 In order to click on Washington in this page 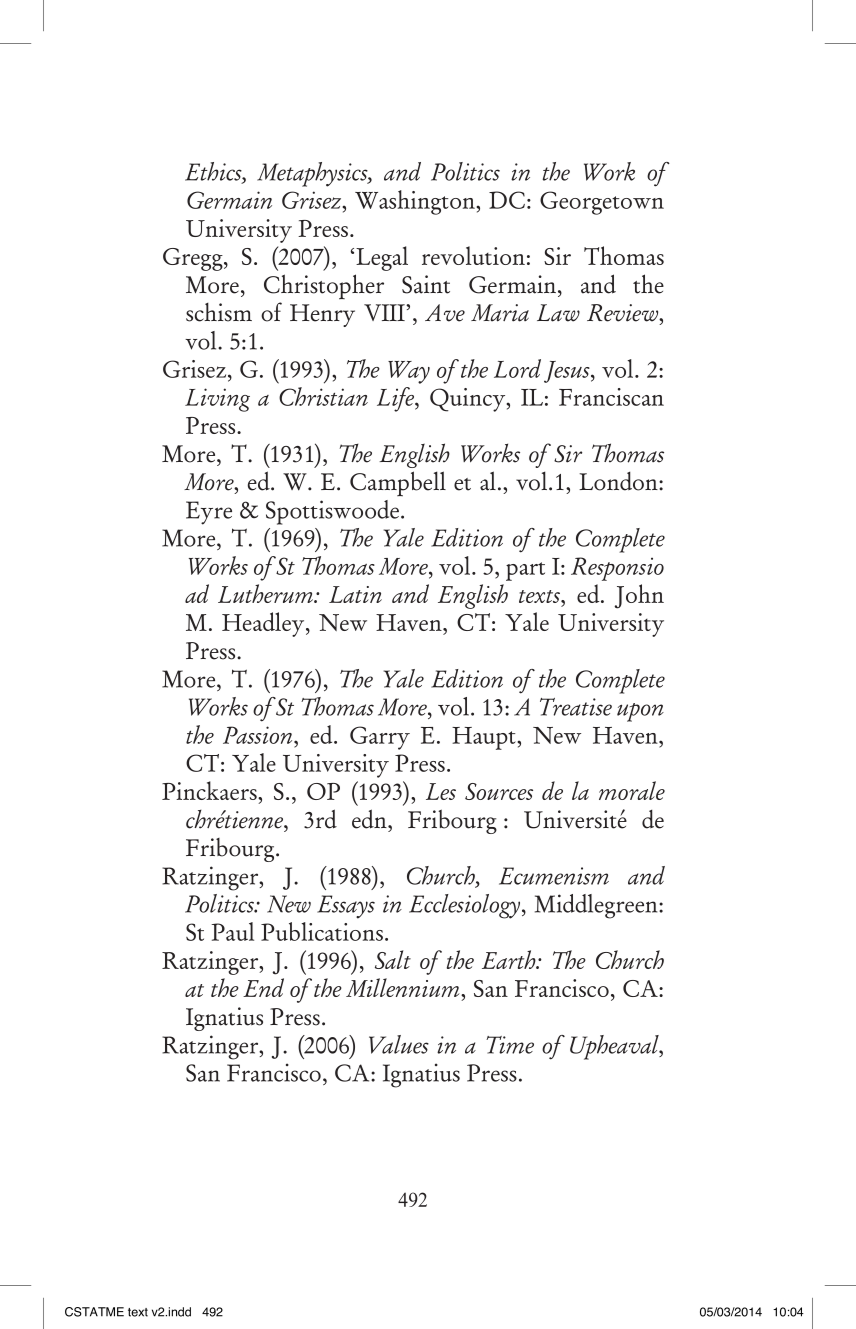, I will do `click(416, 202)`.
